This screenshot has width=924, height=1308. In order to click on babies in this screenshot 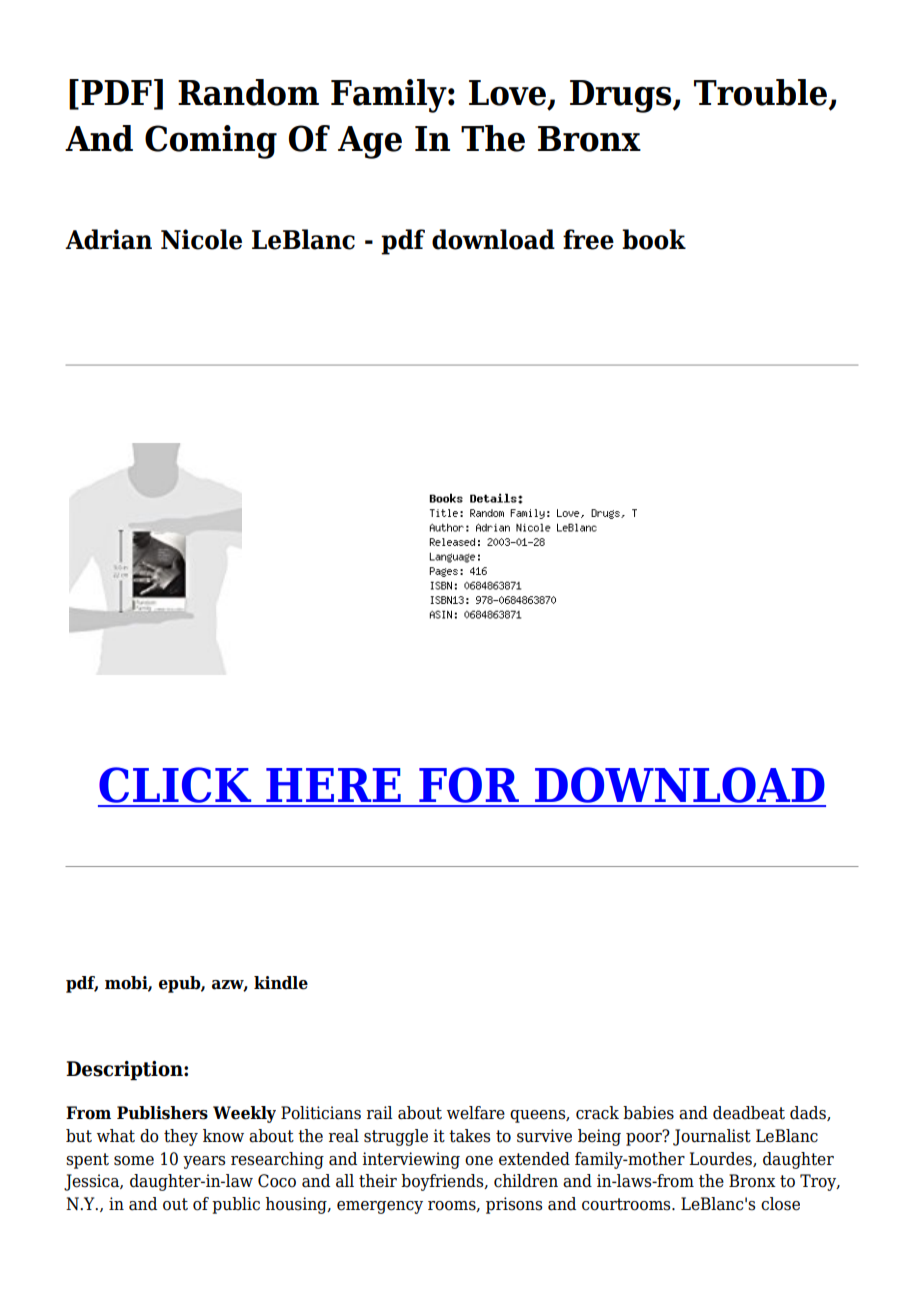, I will do `click(648, 1113)`.
